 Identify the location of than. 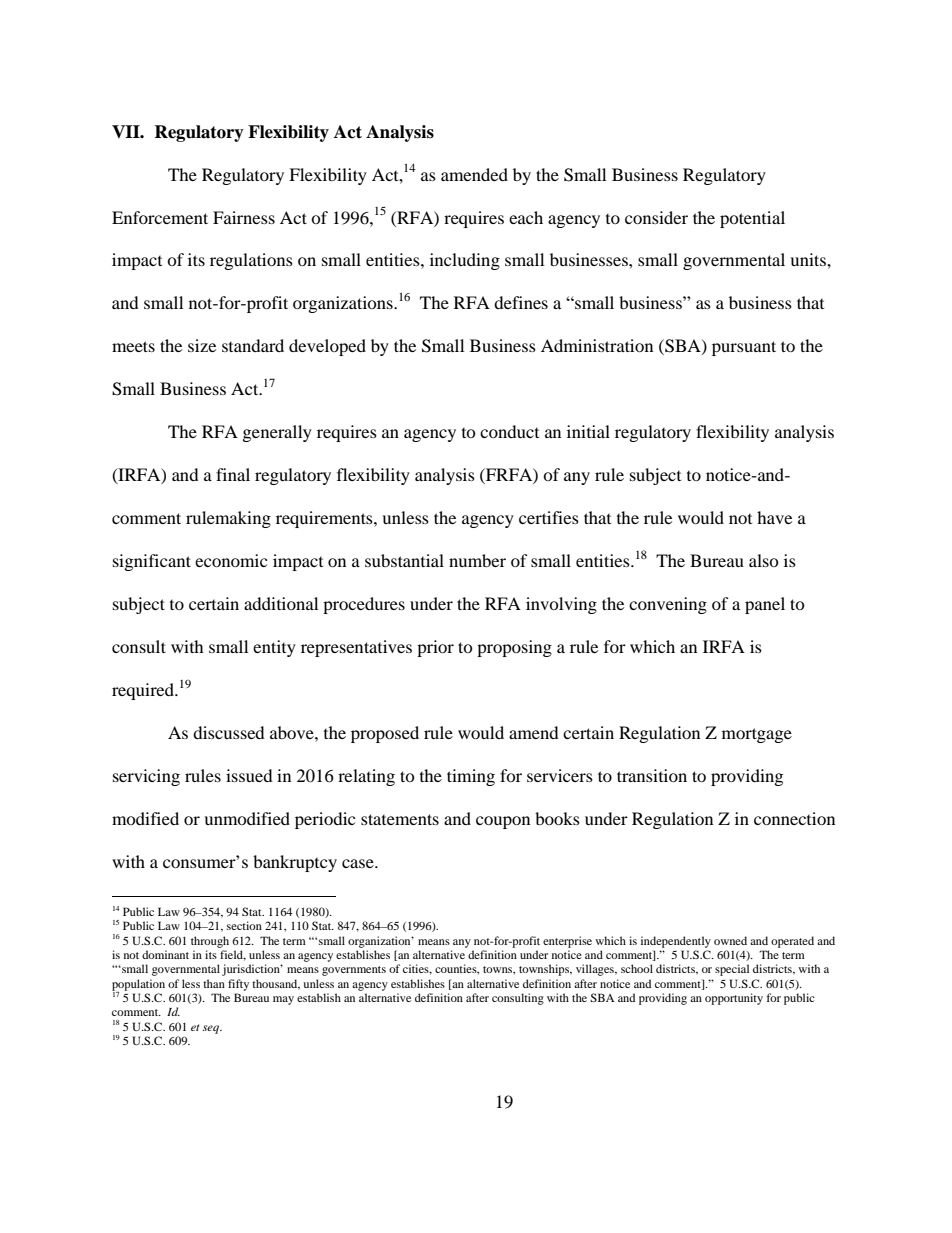
(214, 983).
